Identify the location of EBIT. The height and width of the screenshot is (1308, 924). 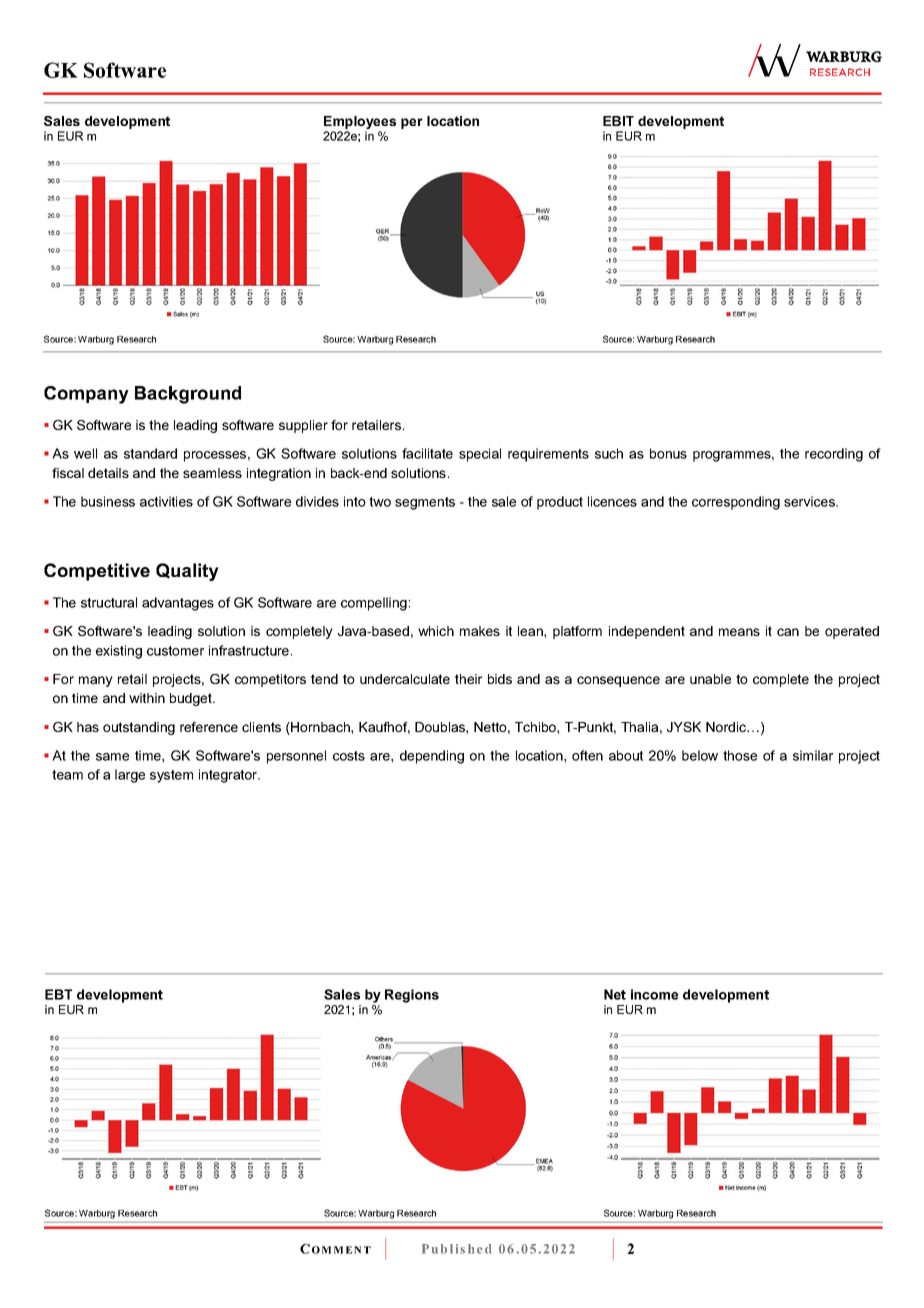
(618, 121).
